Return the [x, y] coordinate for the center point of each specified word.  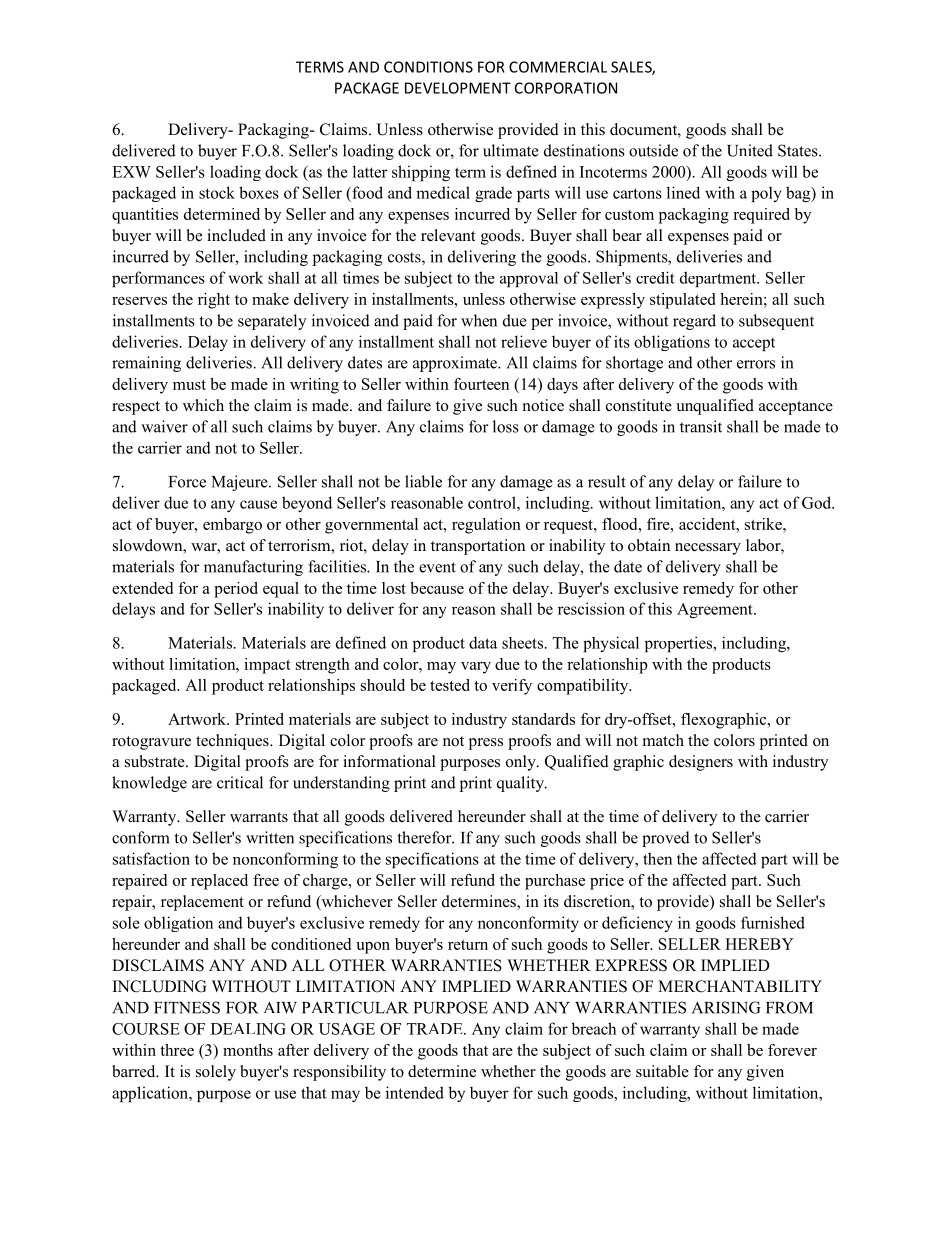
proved [666, 839]
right [214, 301]
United [750, 150]
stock [217, 192]
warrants [259, 817]
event [437, 567]
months [248, 1050]
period [236, 590]
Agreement [716, 610]
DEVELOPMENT [458, 88]
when [479, 320]
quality [521, 784]
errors [756, 364]
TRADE [436, 1029]
